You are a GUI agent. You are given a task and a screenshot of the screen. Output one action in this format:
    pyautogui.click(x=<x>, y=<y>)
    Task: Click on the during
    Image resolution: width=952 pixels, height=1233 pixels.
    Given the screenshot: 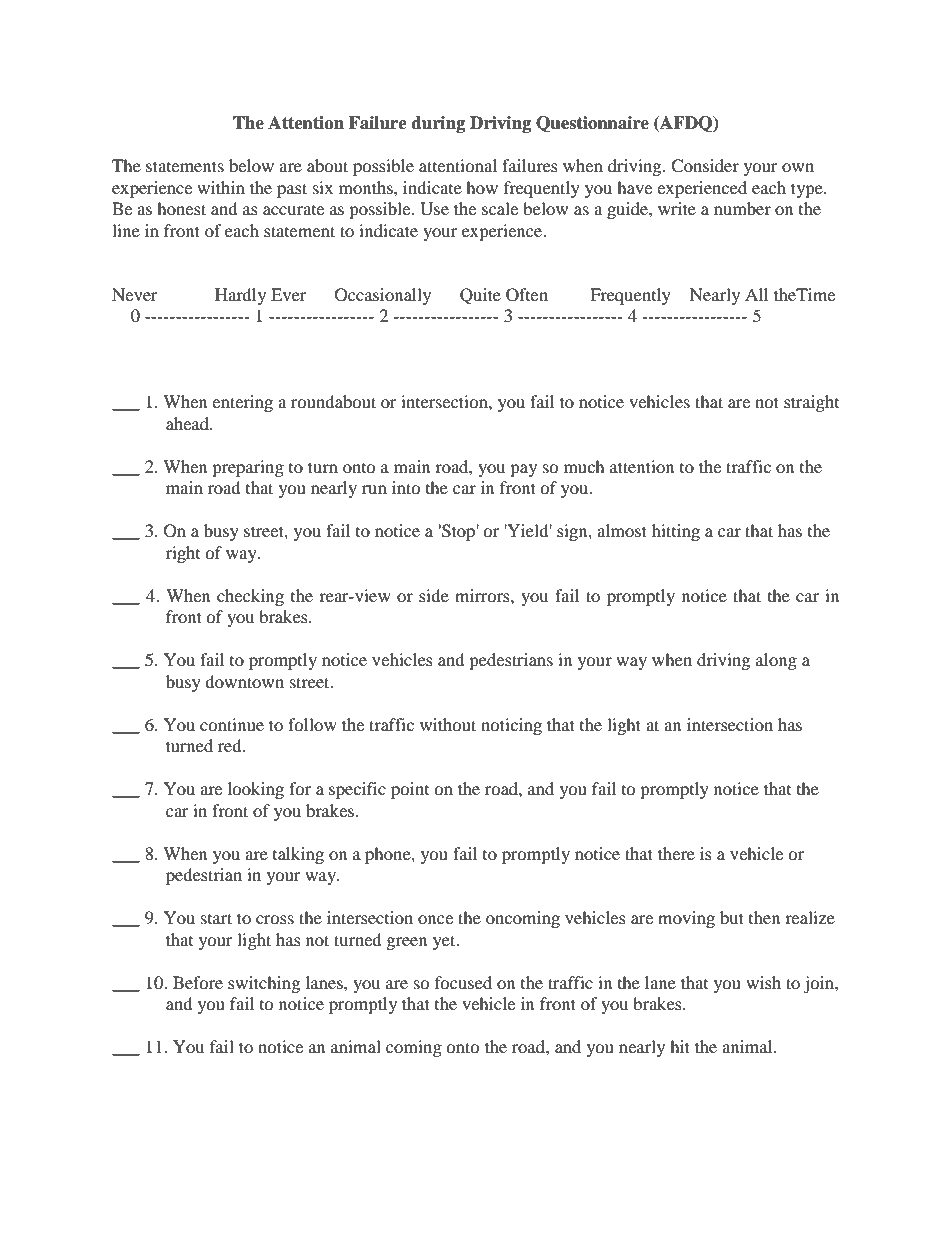 What is the action you would take?
    pyautogui.click(x=438, y=124)
